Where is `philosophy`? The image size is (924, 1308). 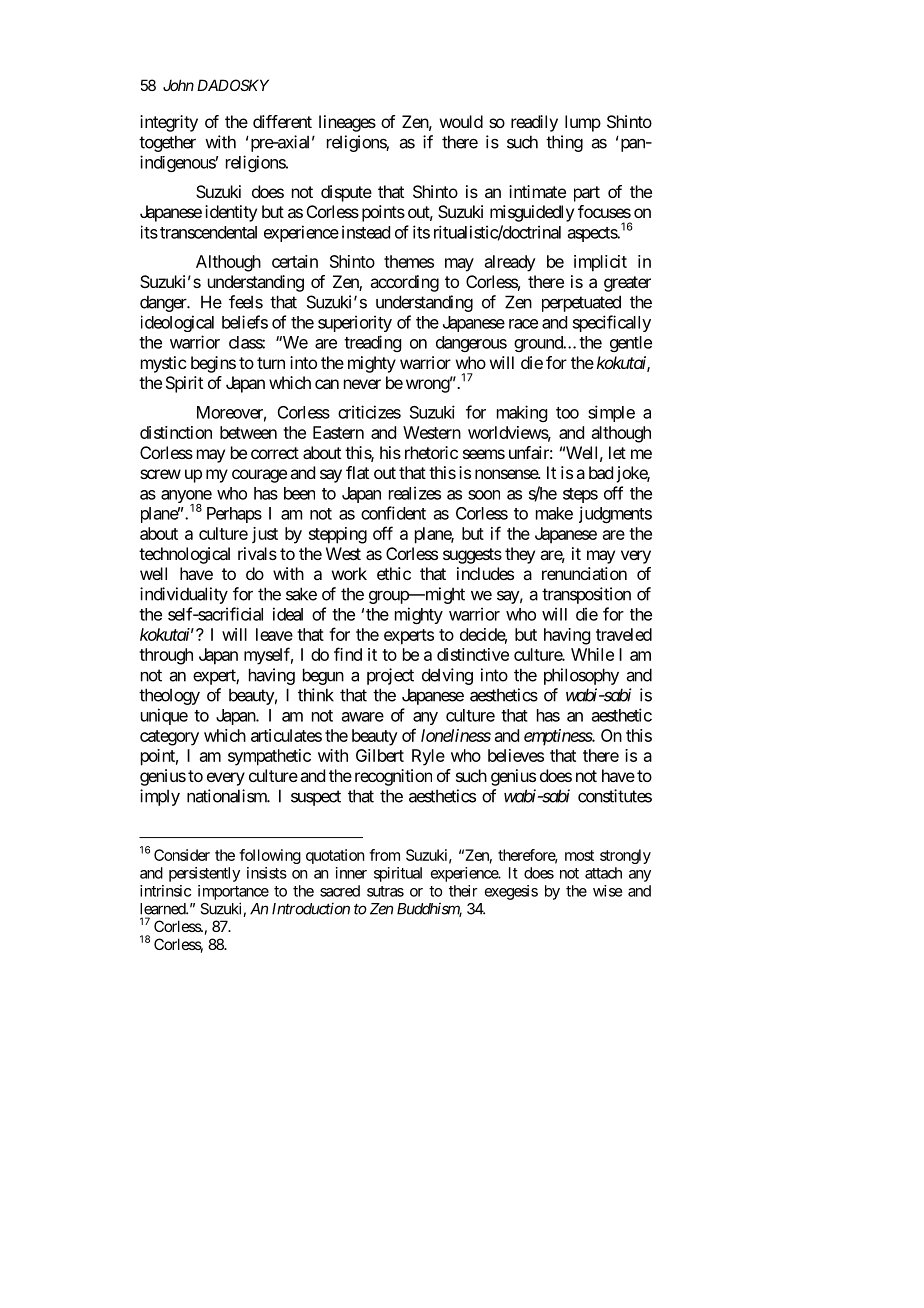
philosophy is located at coordinates (581, 676).
